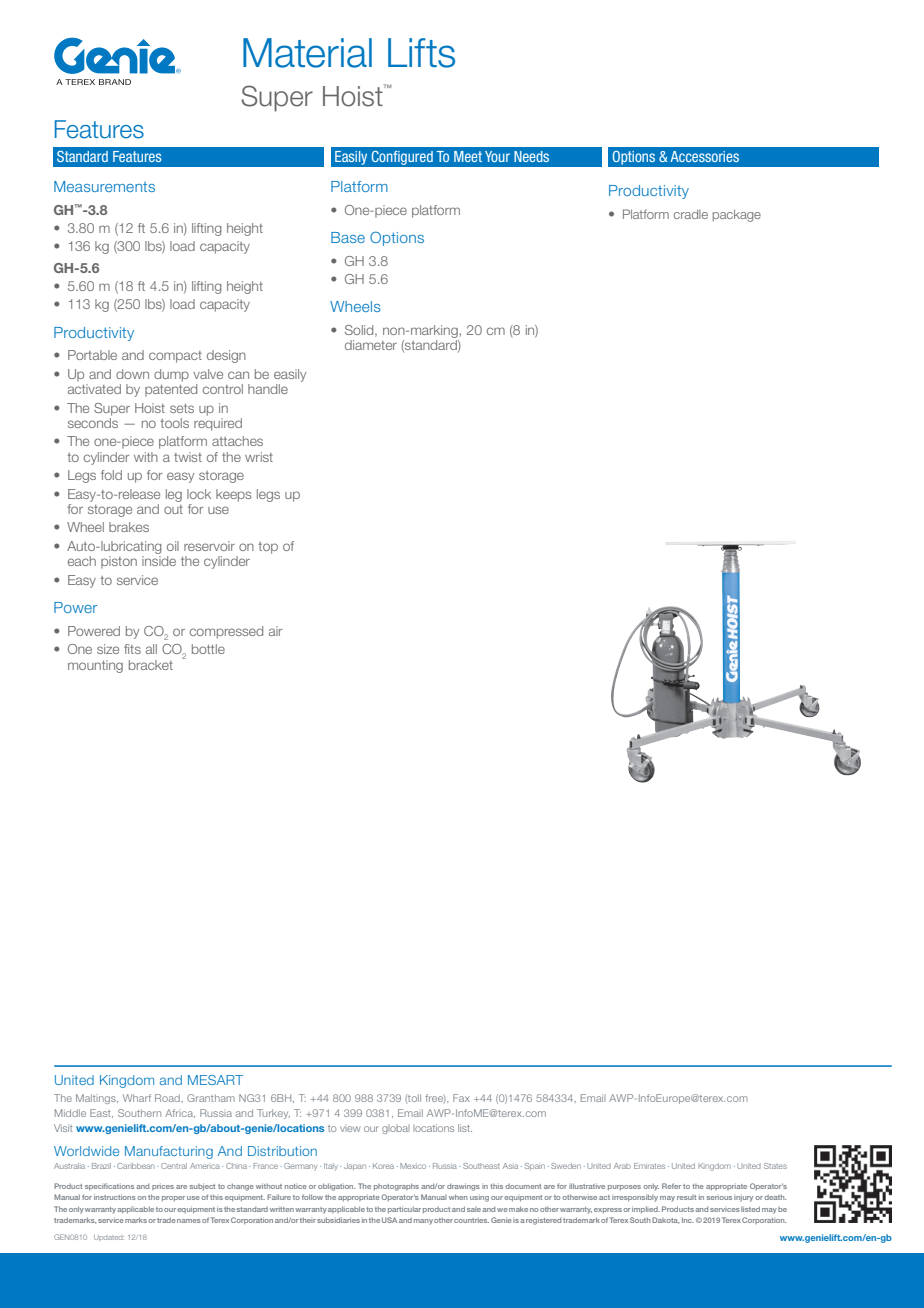 This document has width=924, height=1308. Describe the element at coordinates (188, 457) in the document. I see `twist` at that location.
